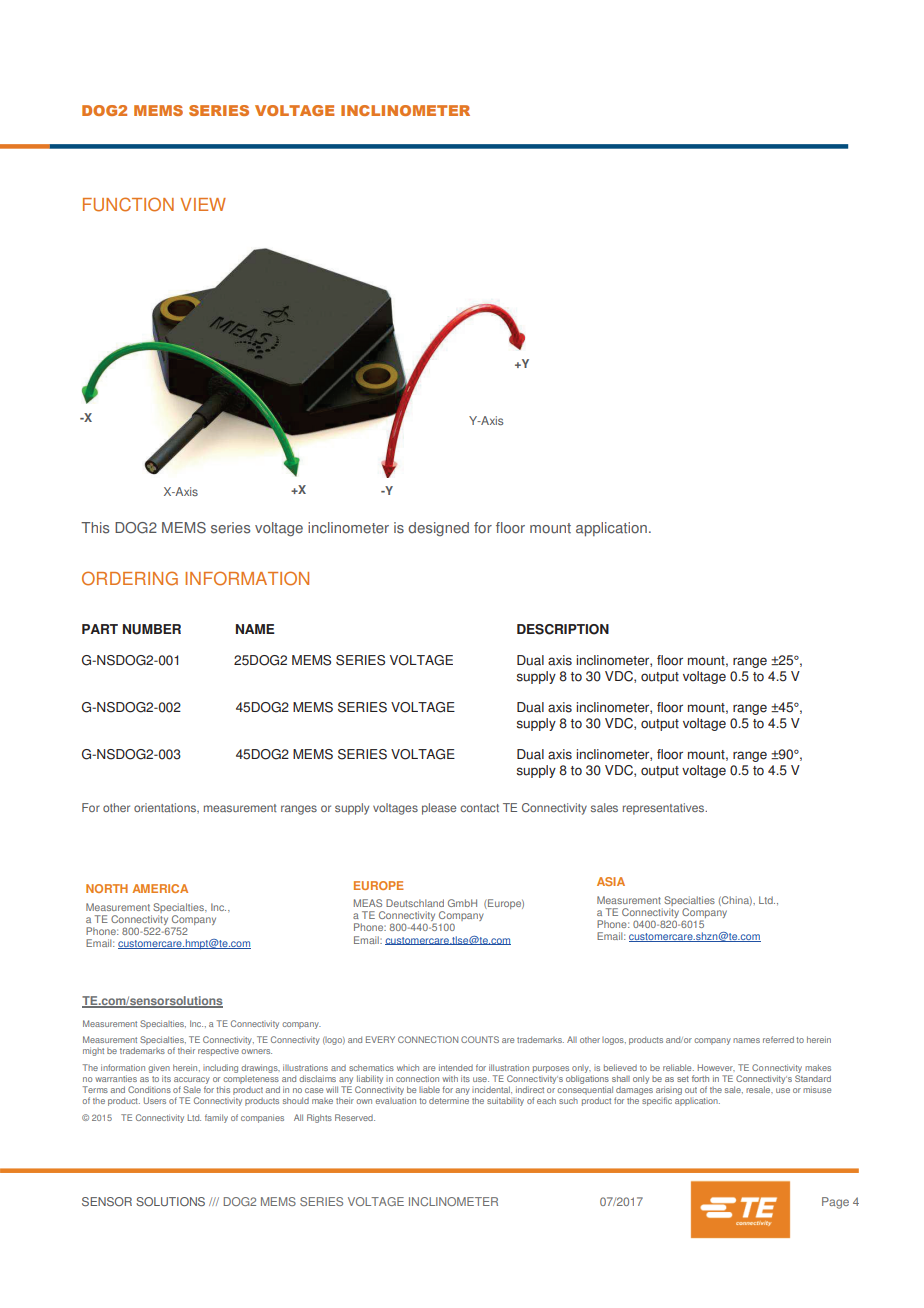 This screenshot has height=1308, width=924. What do you see at coordinates (130, 578) in the screenshot?
I see `ORDERING` at bounding box center [130, 578].
